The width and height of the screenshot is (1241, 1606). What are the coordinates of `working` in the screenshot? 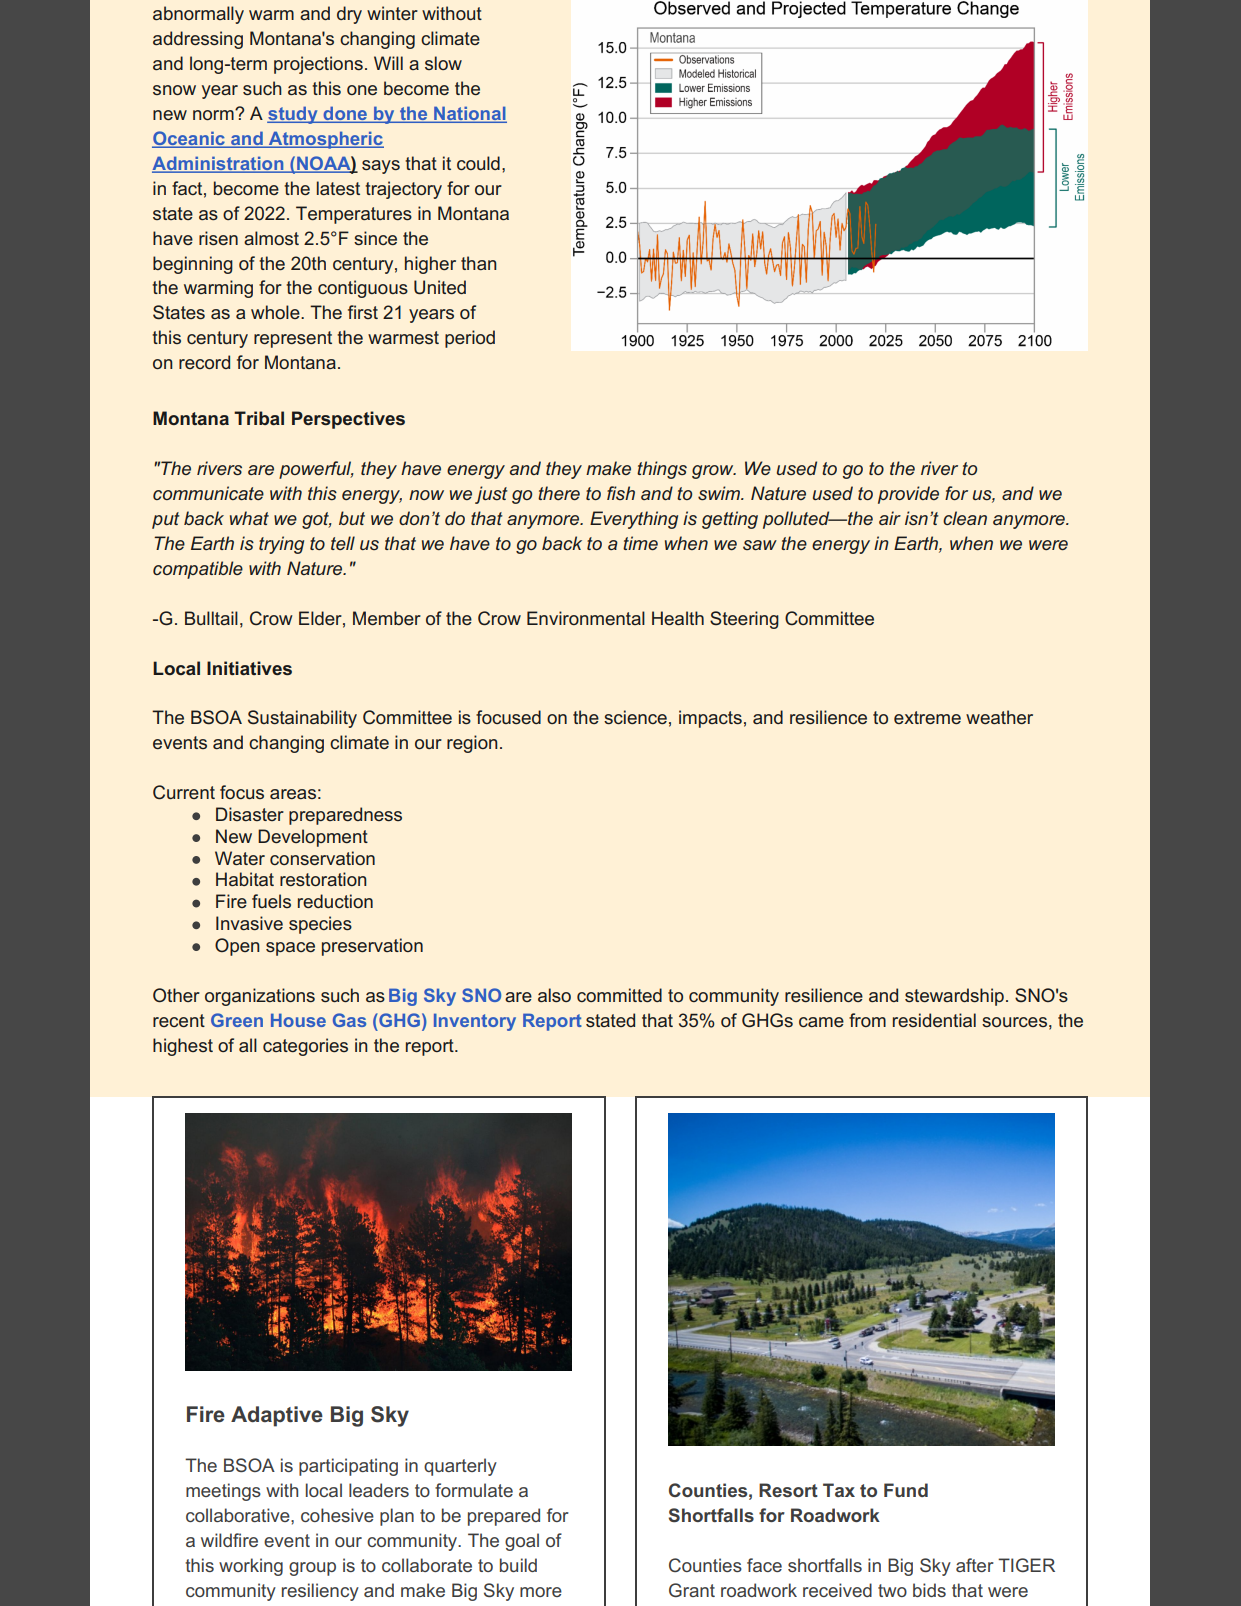 It's located at (251, 1567).
